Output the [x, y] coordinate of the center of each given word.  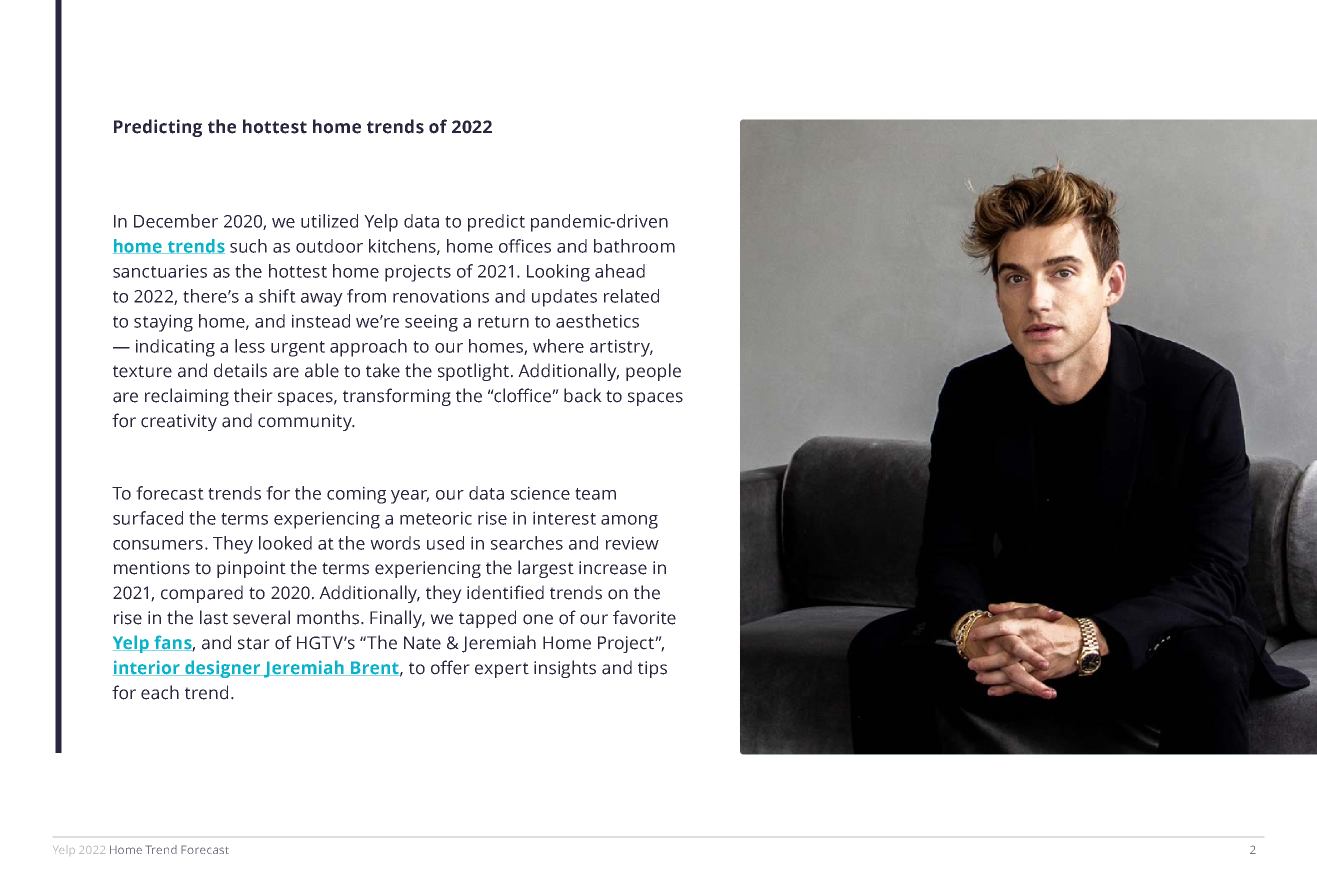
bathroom [634, 246]
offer [450, 667]
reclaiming [187, 397]
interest [564, 518]
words [395, 543]
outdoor [329, 246]
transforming [397, 397]
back [583, 395]
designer [223, 669]
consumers [158, 545]
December [176, 221]
